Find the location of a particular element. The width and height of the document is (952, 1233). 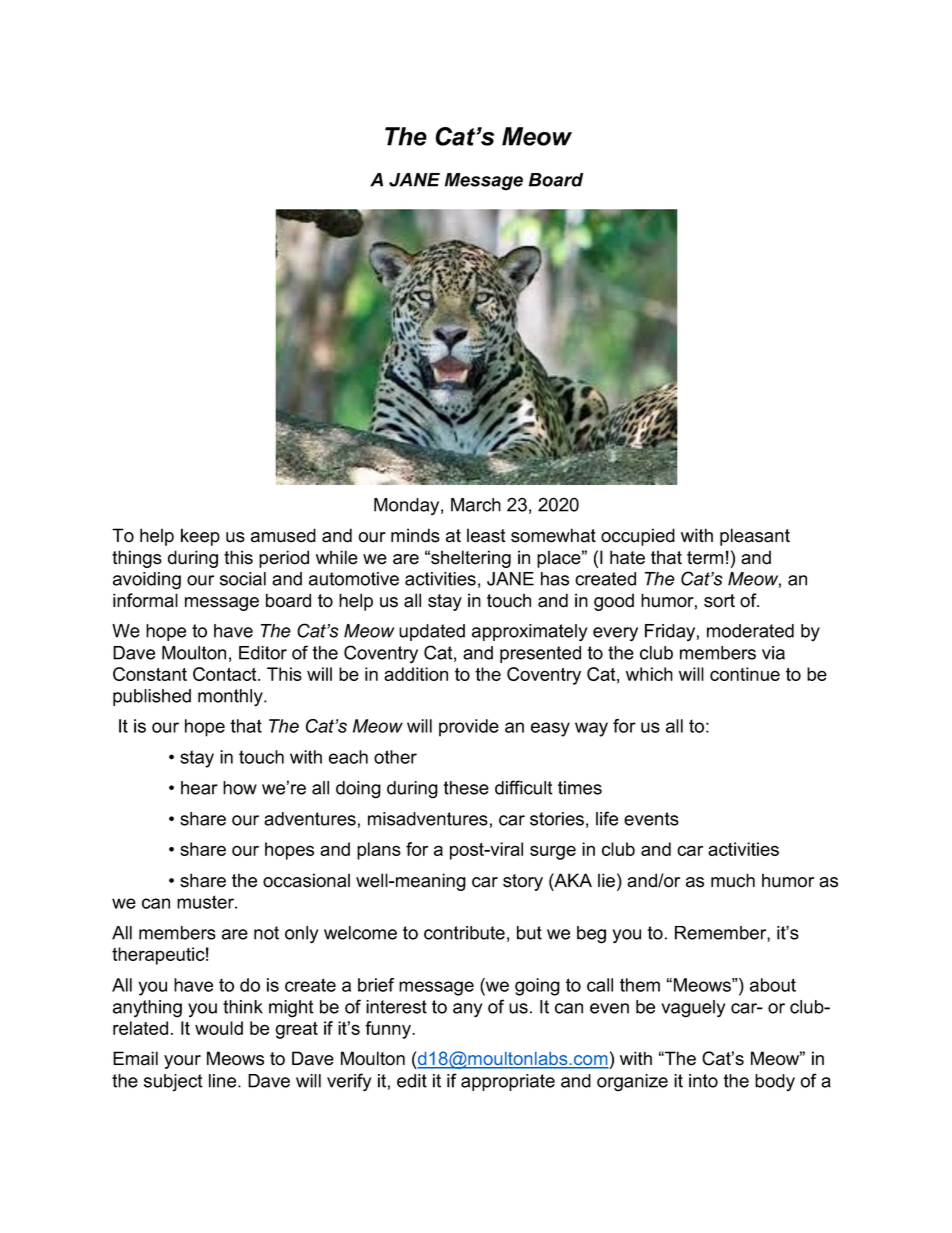

pleasant is located at coordinates (755, 537).
